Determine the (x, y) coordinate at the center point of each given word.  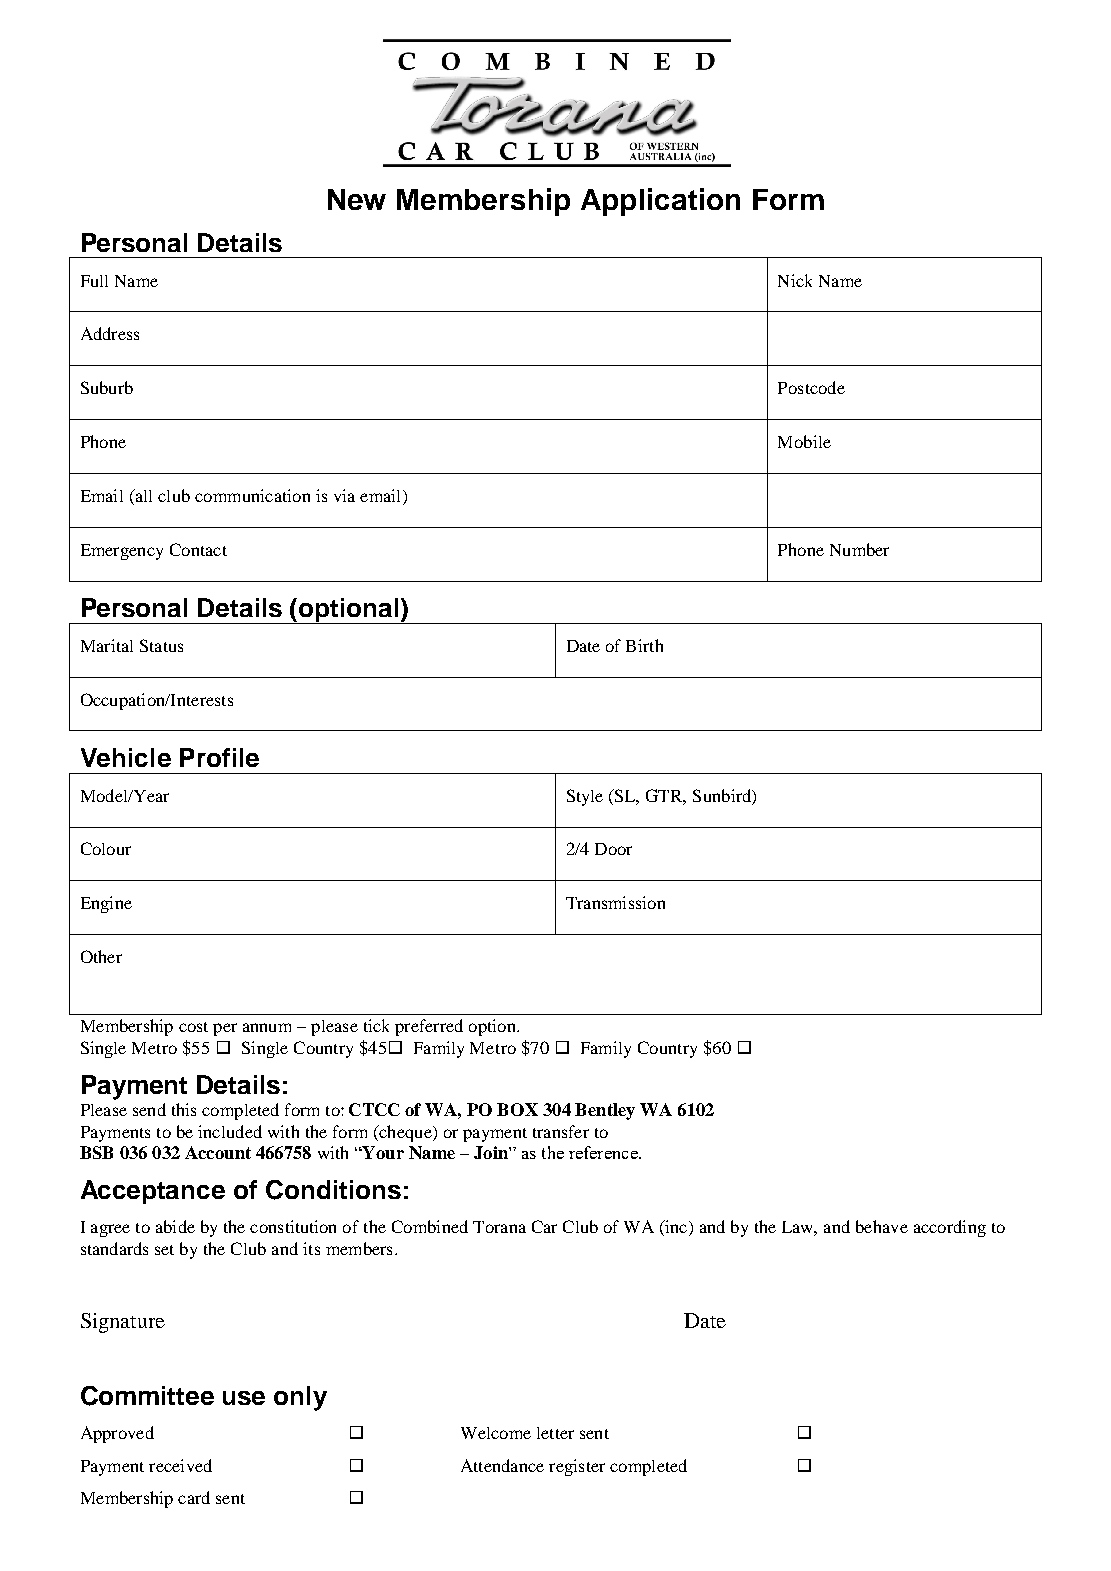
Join (492, 1152)
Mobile (804, 441)
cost (193, 1027)
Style (585, 797)
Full (94, 281)
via (344, 495)
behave (882, 1226)
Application (660, 202)
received (180, 1465)
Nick (795, 280)
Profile (219, 757)
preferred (429, 1027)
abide (175, 1226)
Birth (644, 645)
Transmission (615, 902)
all (142, 497)
